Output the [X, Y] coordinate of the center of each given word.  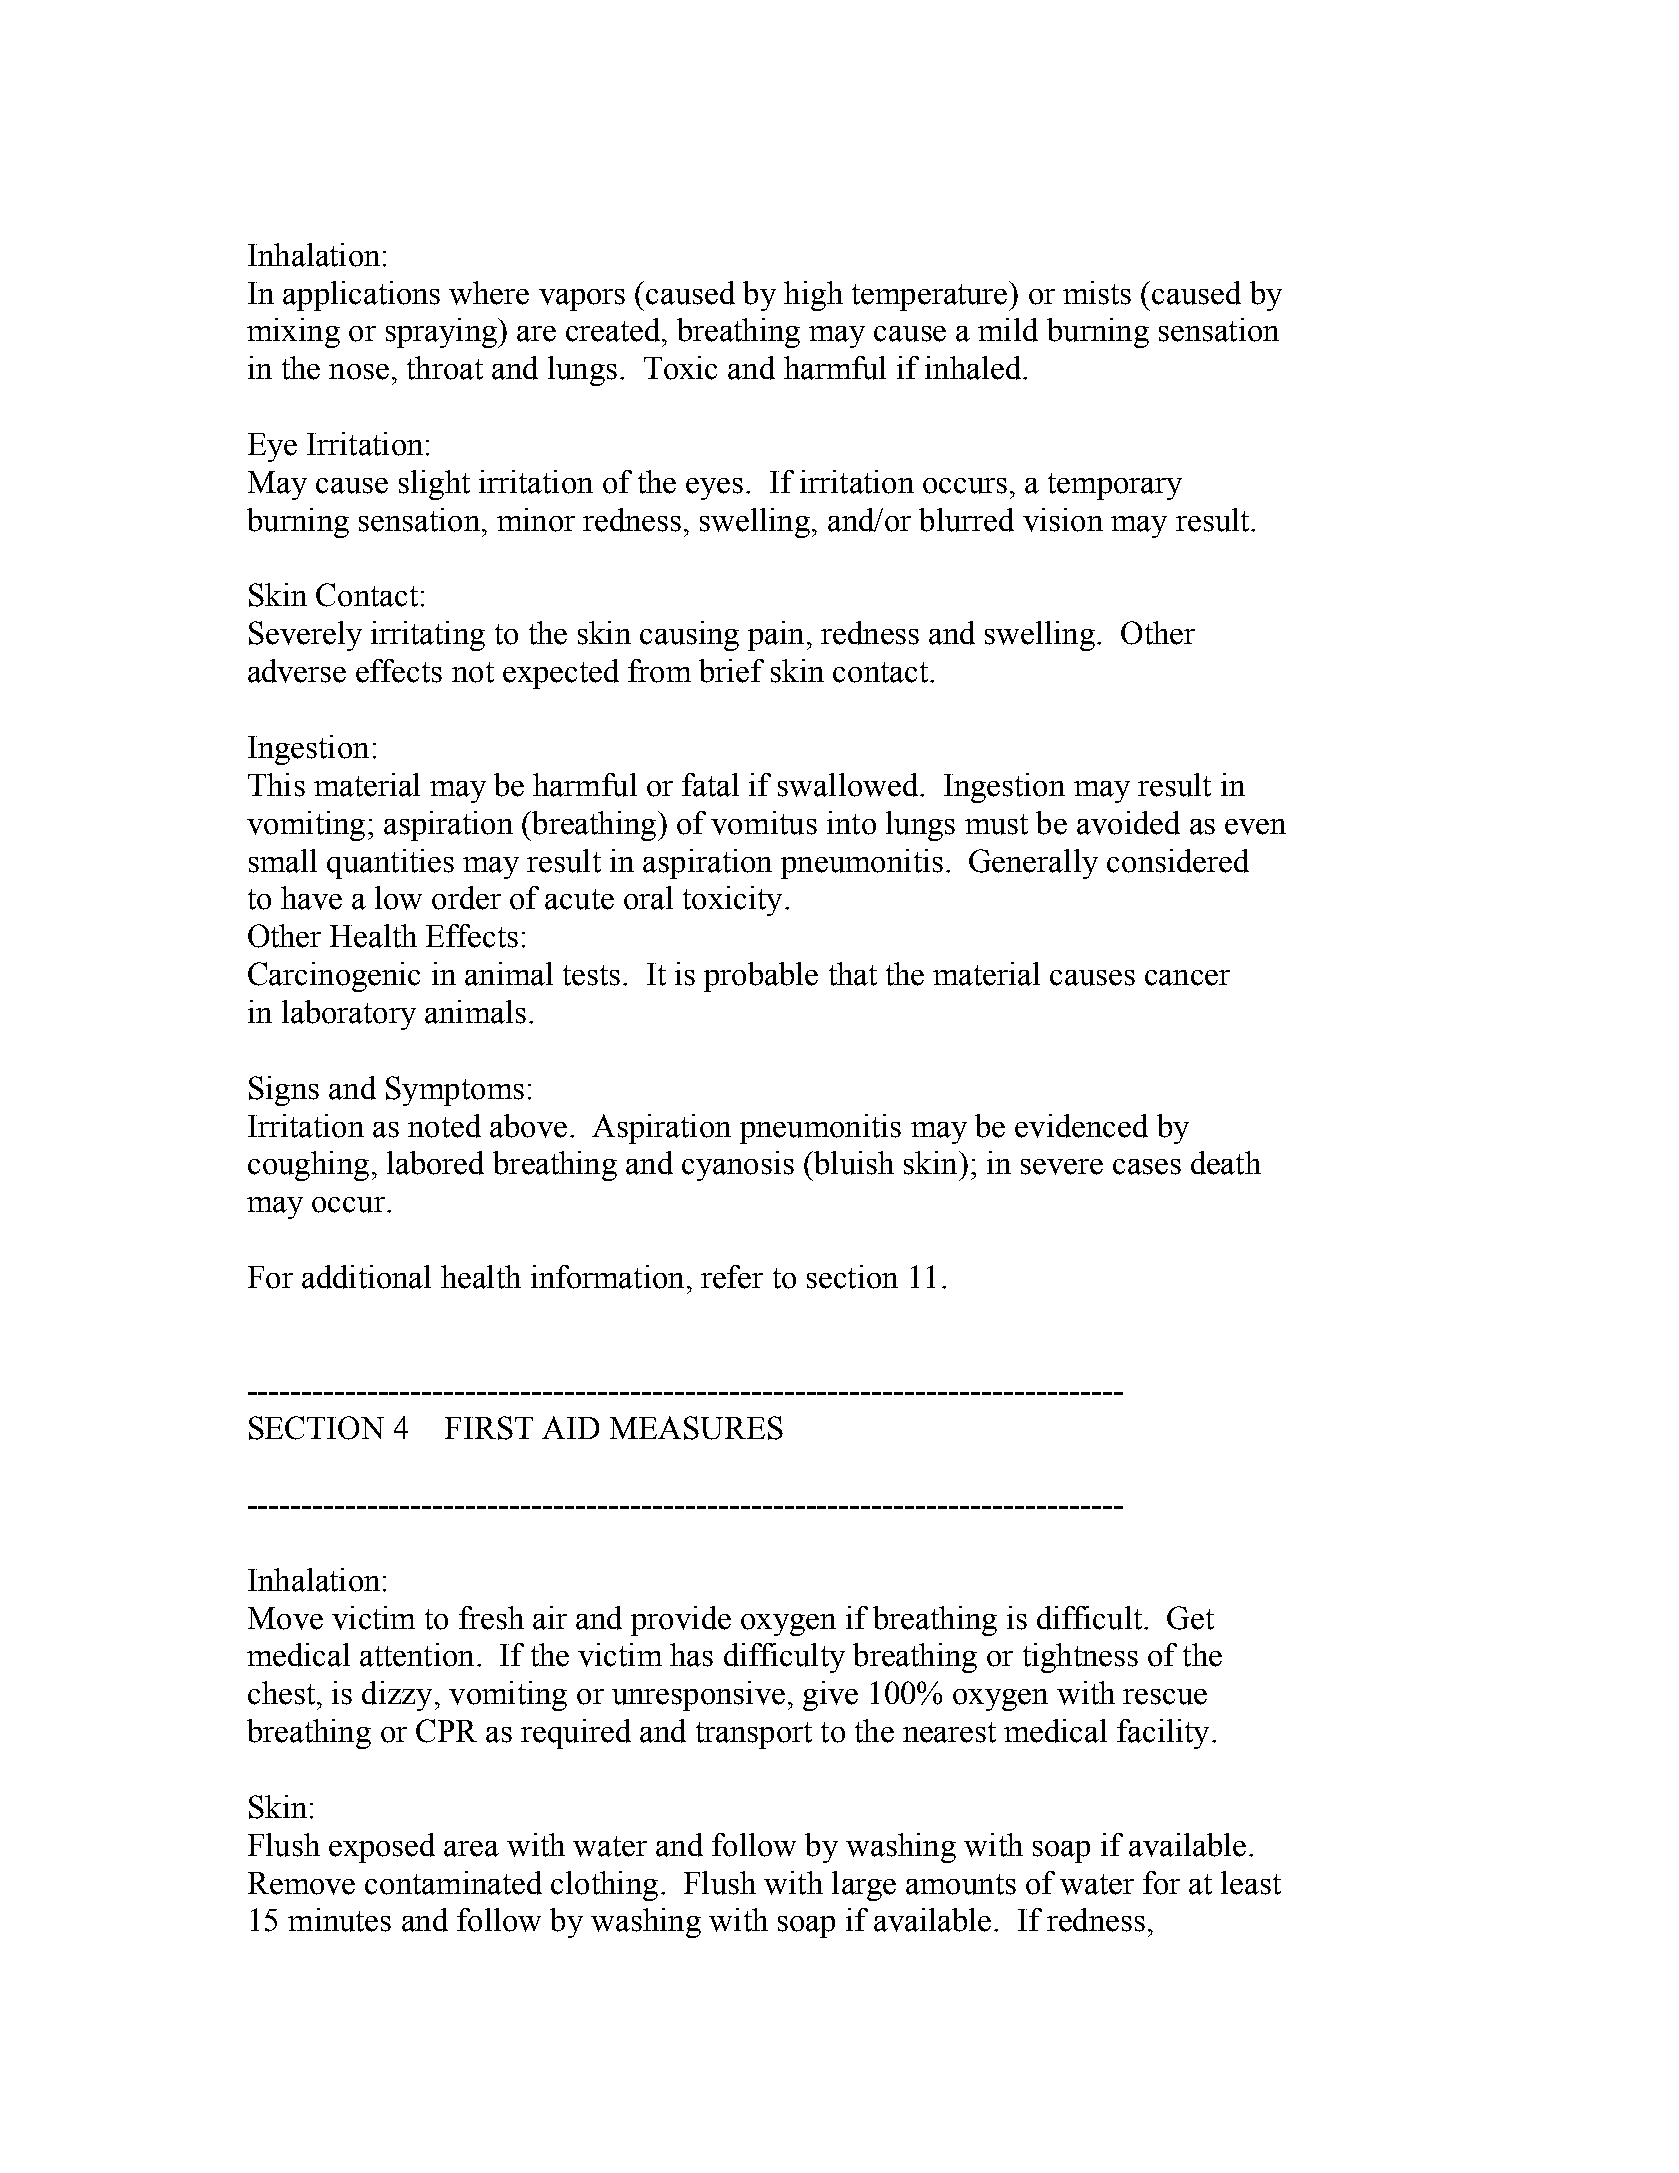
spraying [442, 333]
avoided [1128, 823]
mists [1097, 293]
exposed [382, 1848]
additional [366, 1277]
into [851, 823]
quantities [390, 864]
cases [1147, 1167]
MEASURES [696, 1428]
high [813, 296]
